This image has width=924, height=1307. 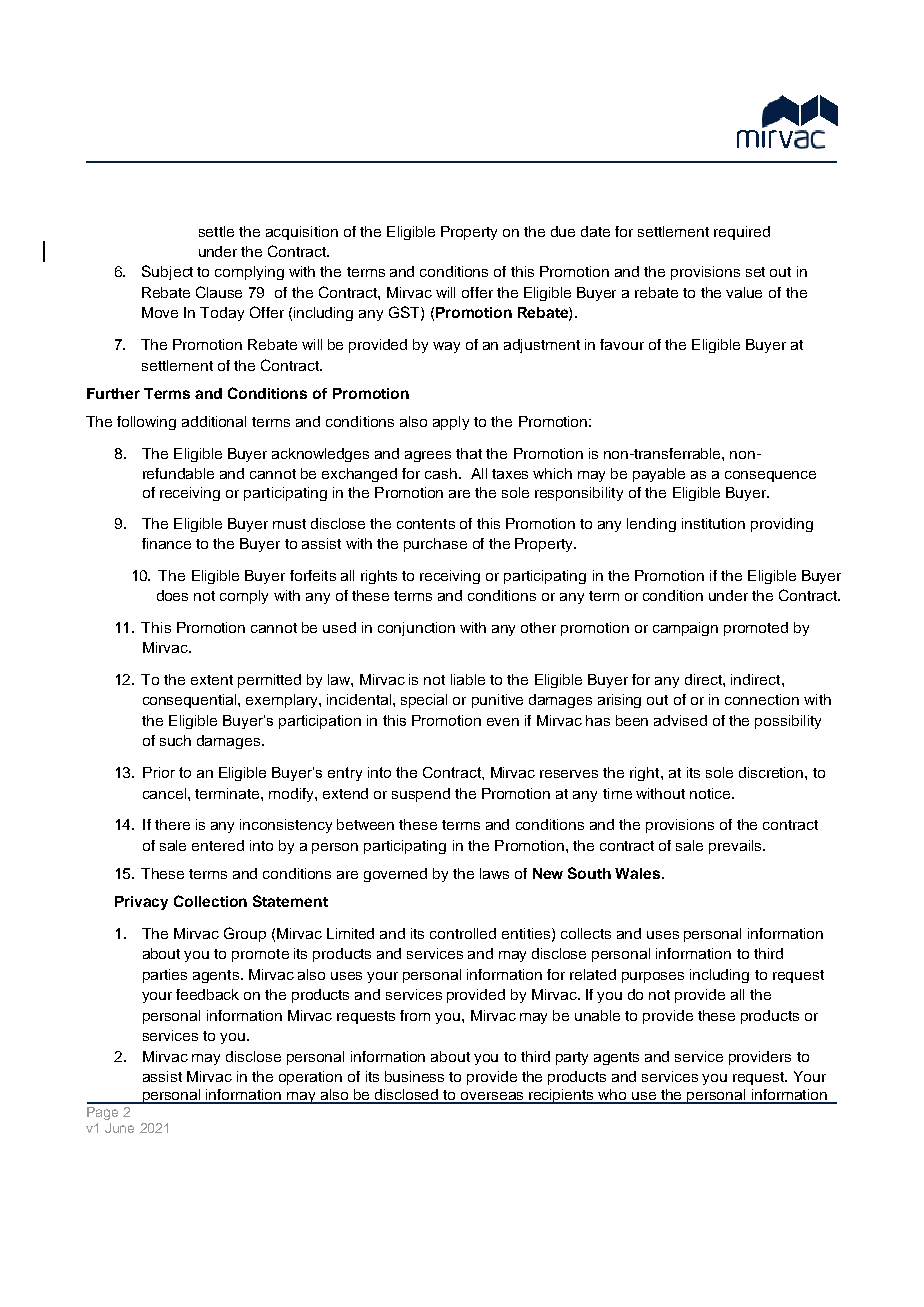 I want to click on connection, so click(x=762, y=699).
